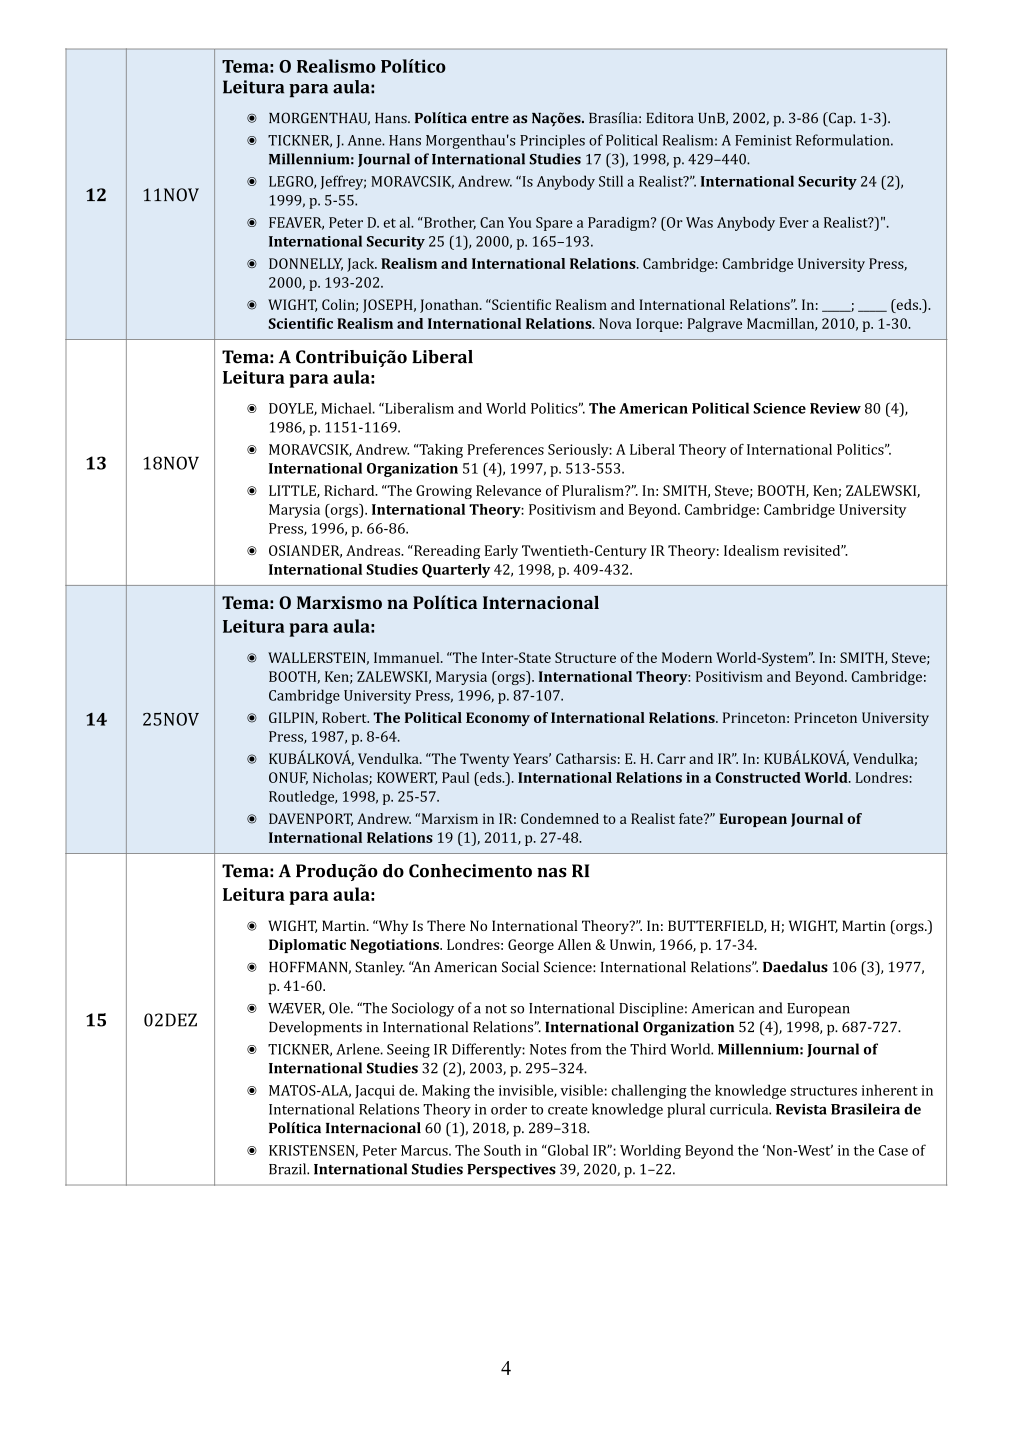  Describe the element at coordinates (687, 657) in the screenshot. I see `Modern` at that location.
